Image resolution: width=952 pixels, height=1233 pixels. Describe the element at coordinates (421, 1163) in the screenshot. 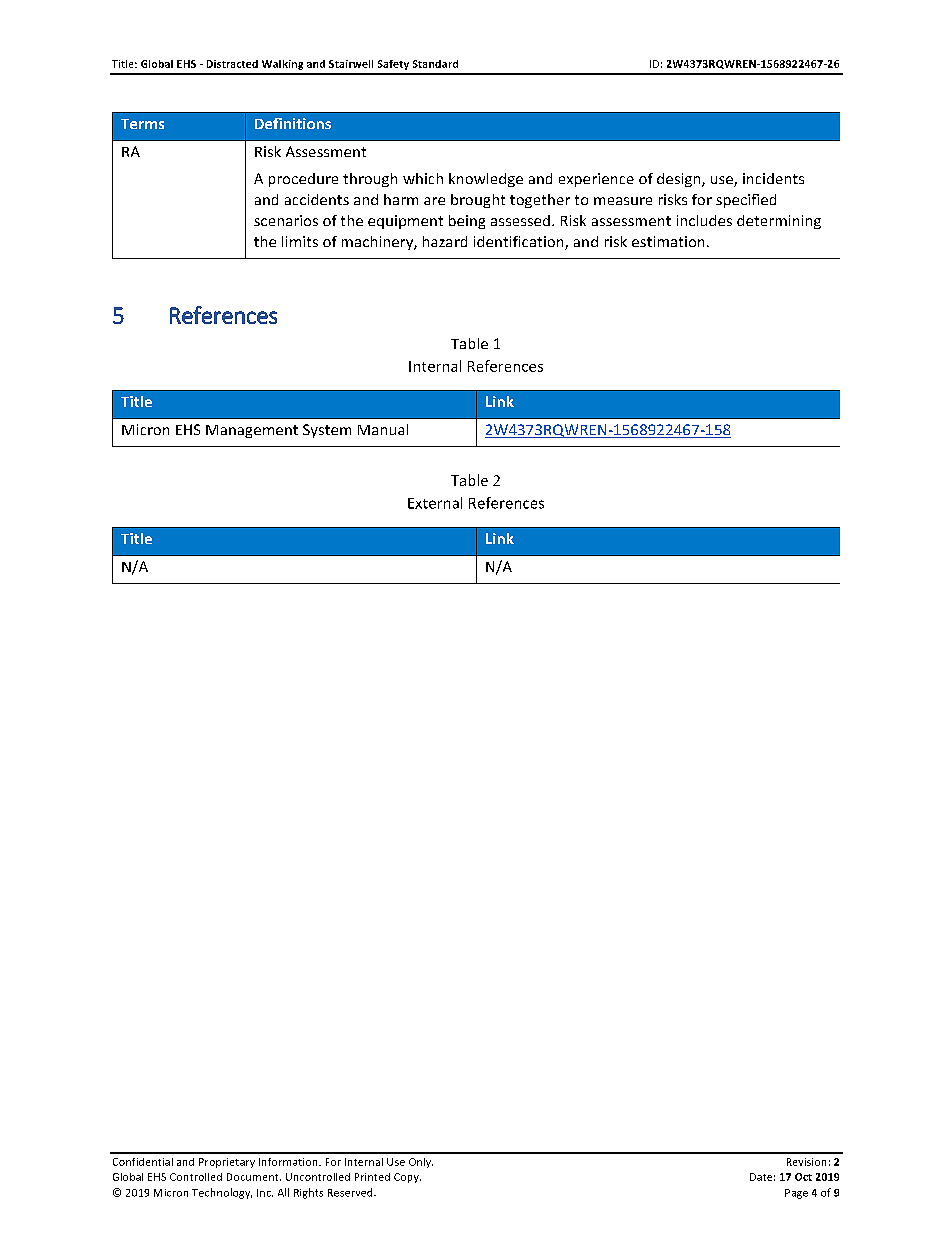

I see `Only` at that location.
